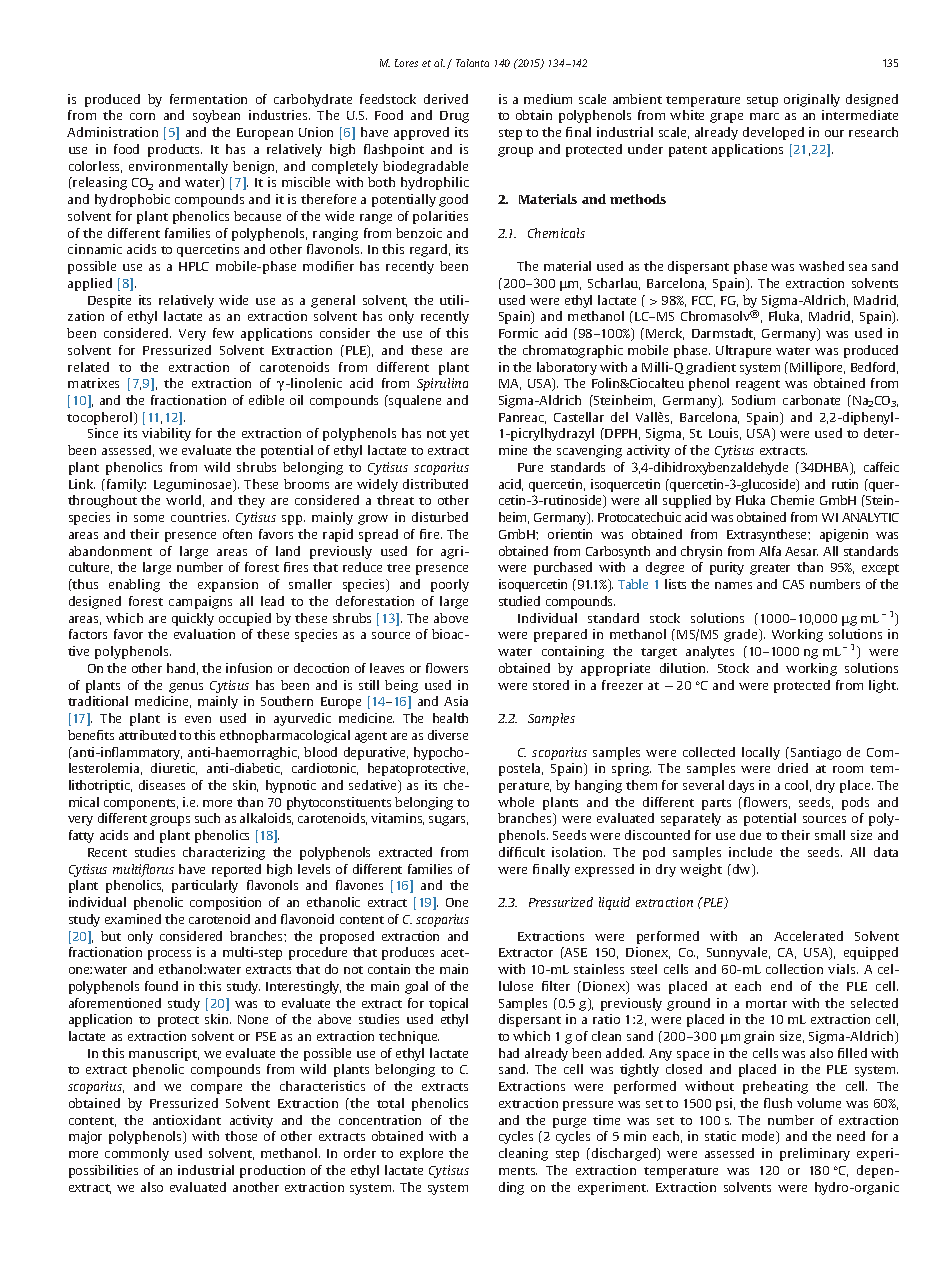 This page has height=1270, width=952. I want to click on studied, so click(519, 601).
